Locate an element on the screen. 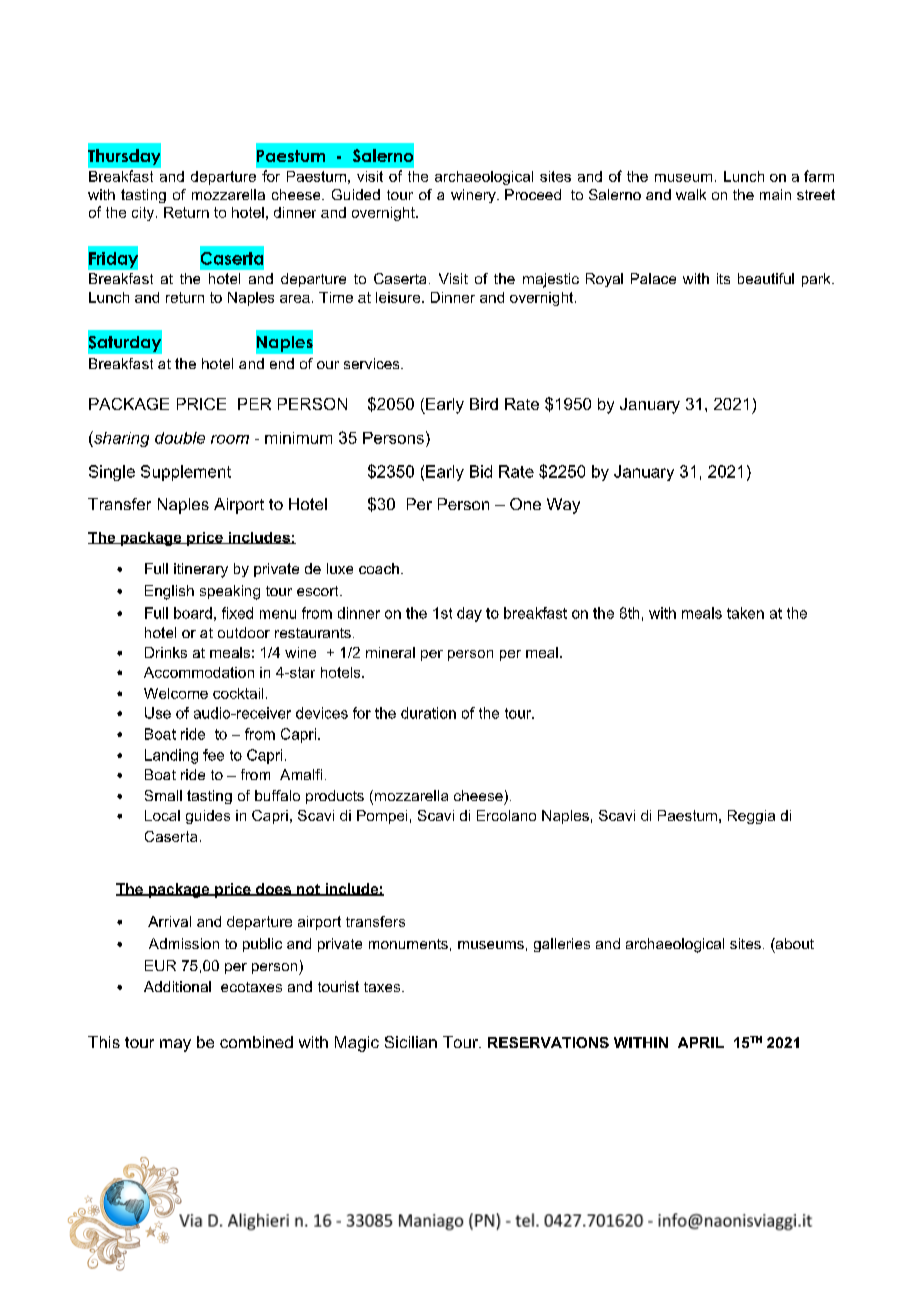 This screenshot has height=1308, width=924. board is located at coordinates (193, 613).
